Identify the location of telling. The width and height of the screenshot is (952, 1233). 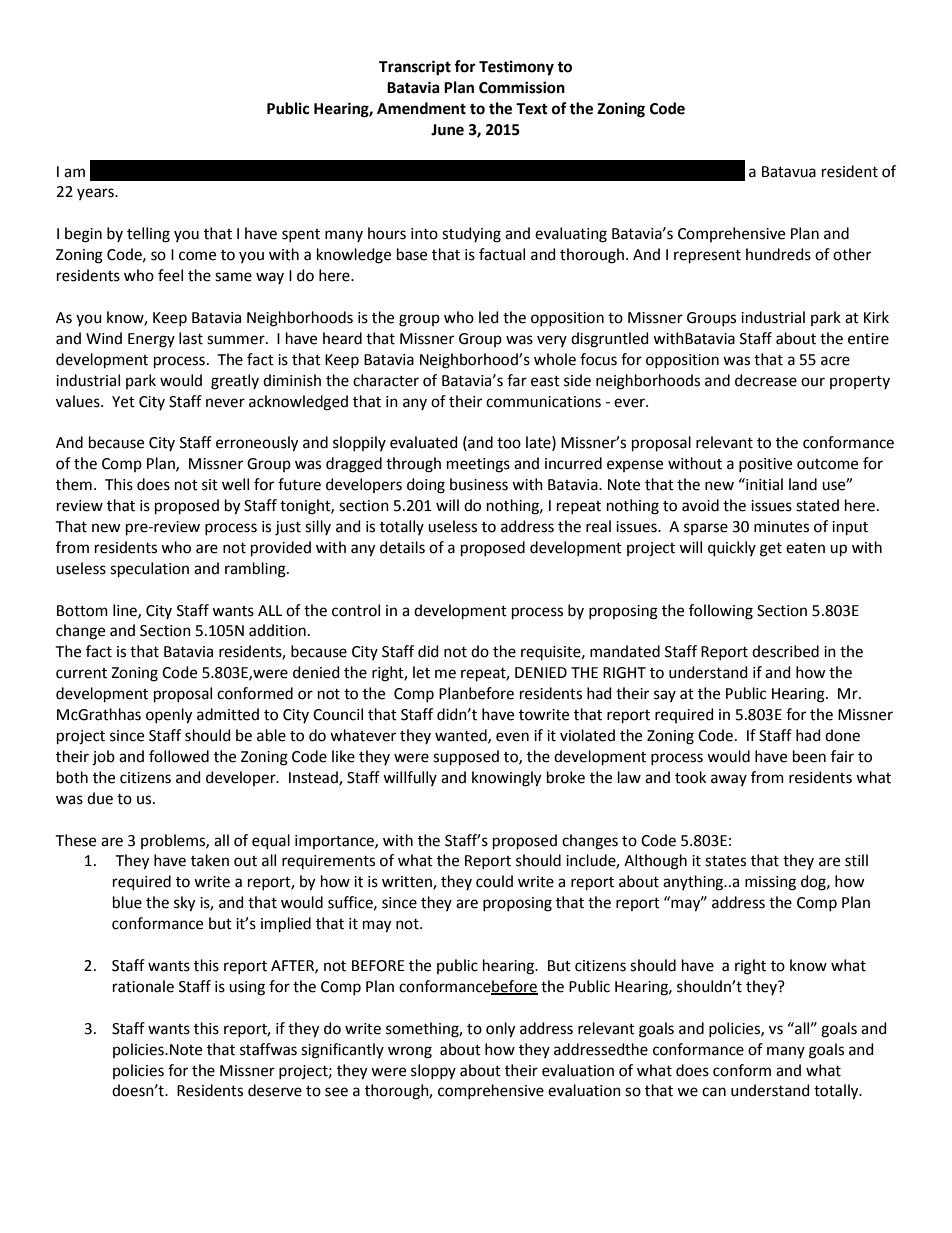
(148, 235).
